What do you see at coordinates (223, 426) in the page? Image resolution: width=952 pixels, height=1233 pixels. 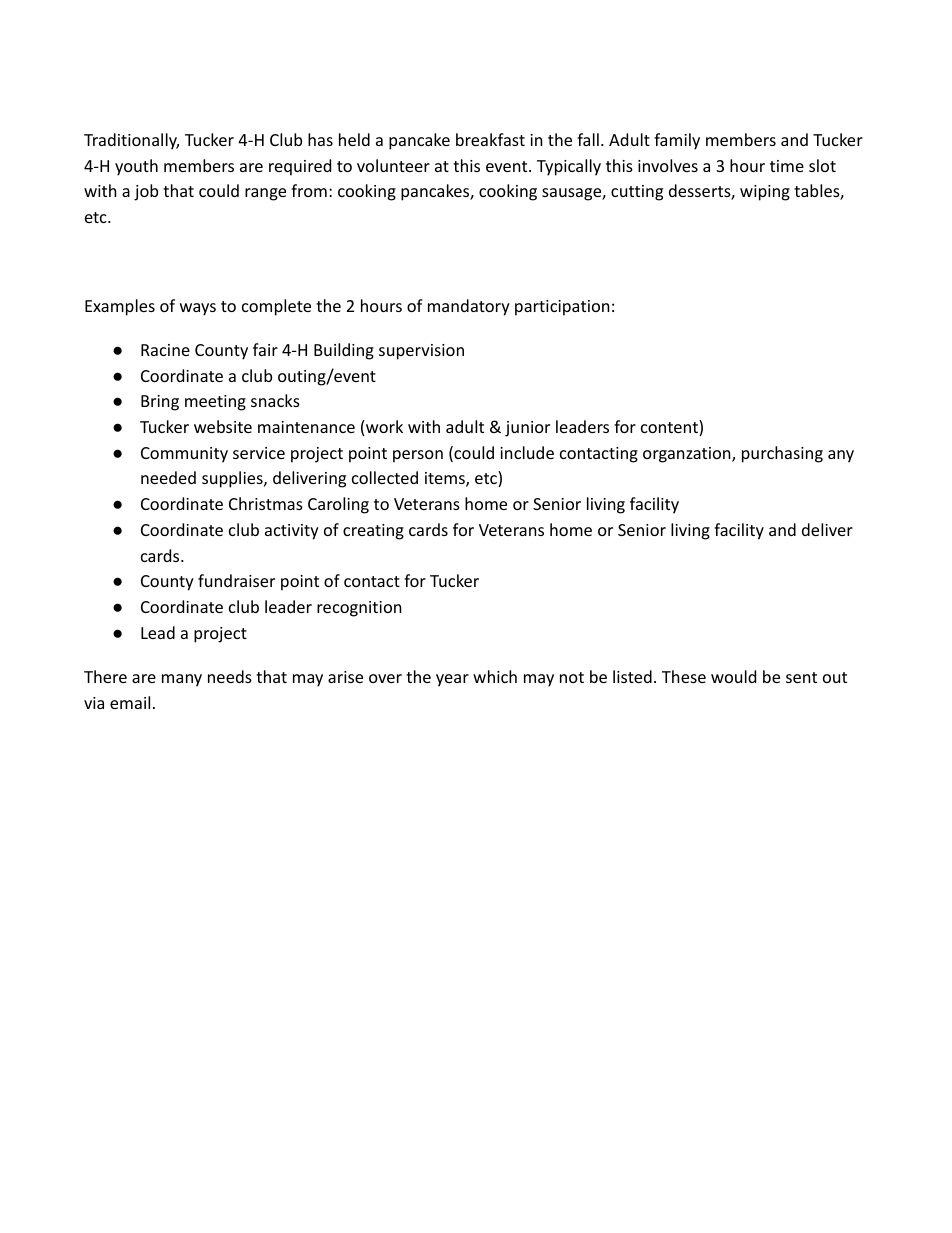 I see `website` at bounding box center [223, 426].
